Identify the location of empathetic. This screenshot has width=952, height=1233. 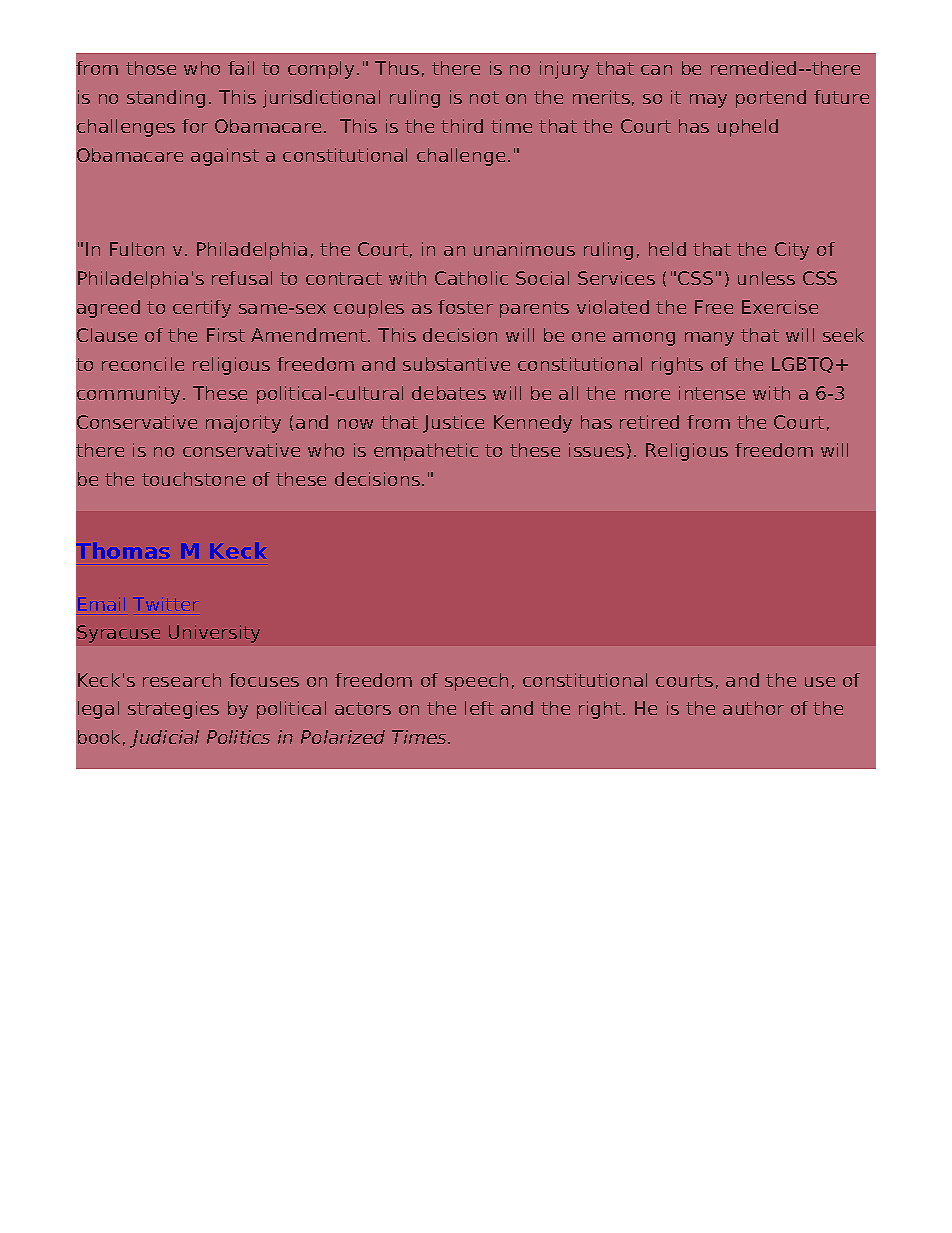
(426, 452).
